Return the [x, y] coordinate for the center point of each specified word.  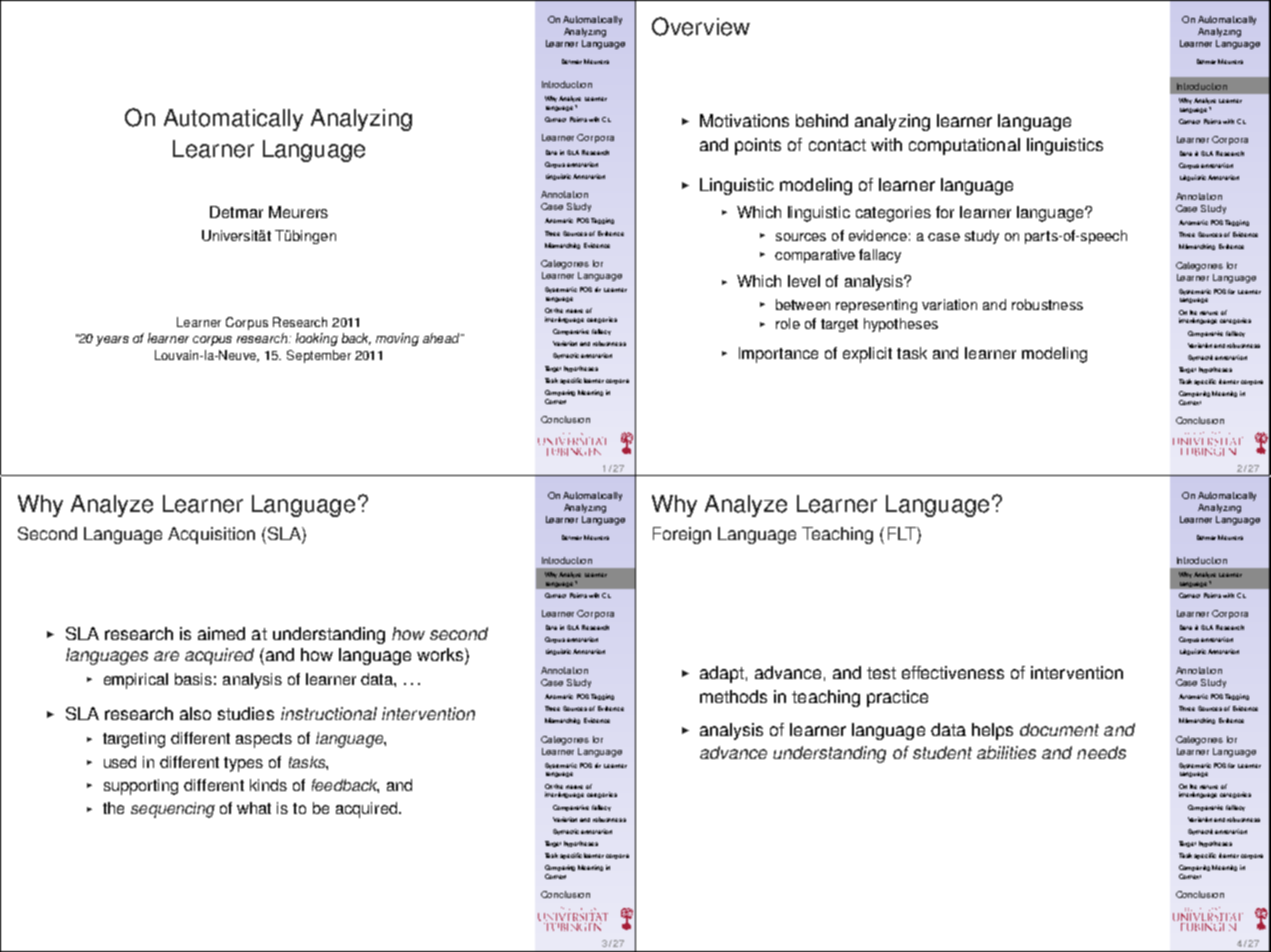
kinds [268, 785]
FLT [903, 533]
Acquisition [211, 535]
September [319, 356]
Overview [701, 26]
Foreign [682, 535]
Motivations [744, 120]
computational [964, 146]
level [804, 281]
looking [317, 339]
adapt [722, 674]
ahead [442, 338]
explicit [867, 355]
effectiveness [953, 672]
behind [822, 120]
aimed [221, 633]
